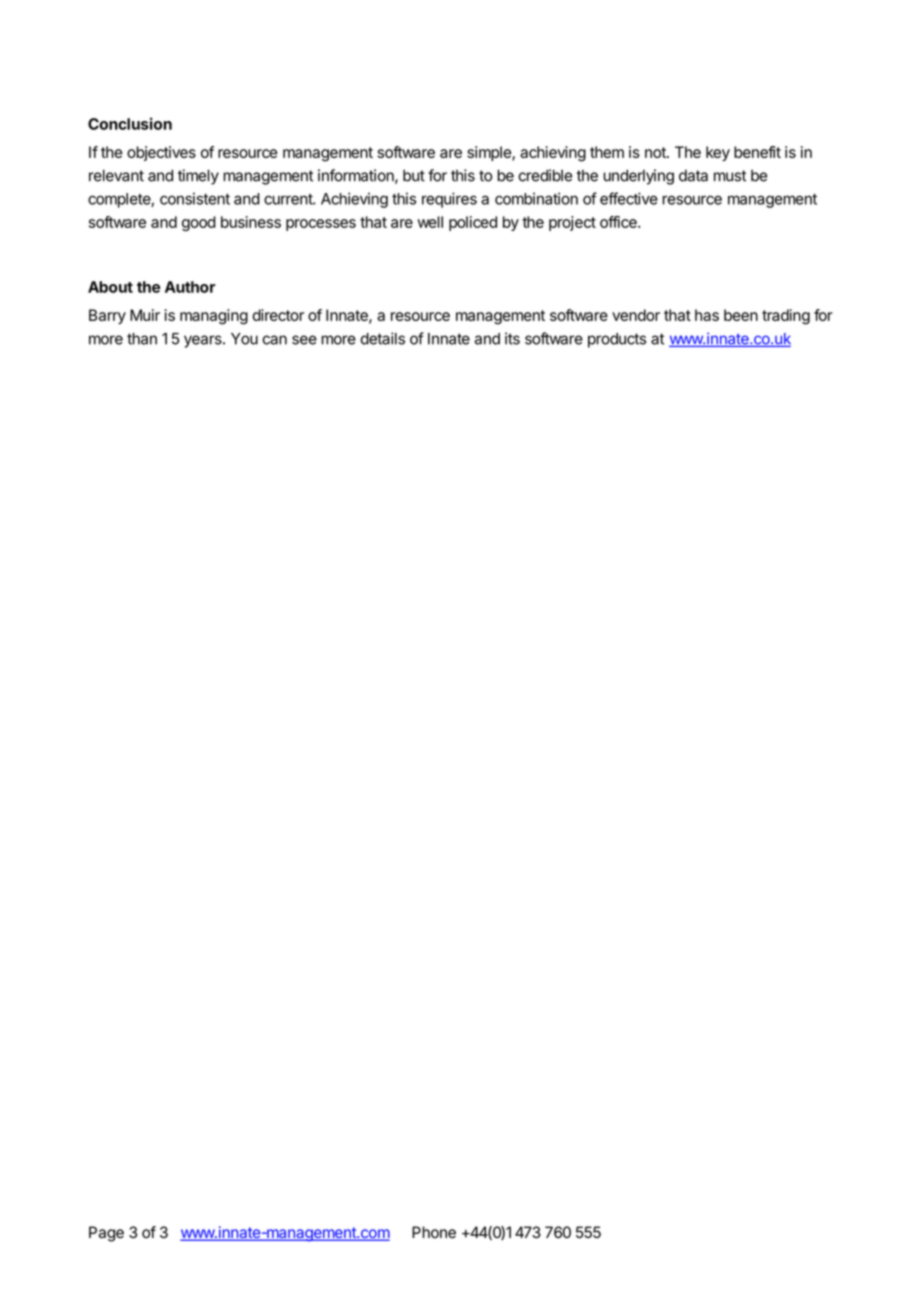 This screenshot has height=1307, width=924. Describe the element at coordinates (142, 339) in the screenshot. I see `than` at that location.
